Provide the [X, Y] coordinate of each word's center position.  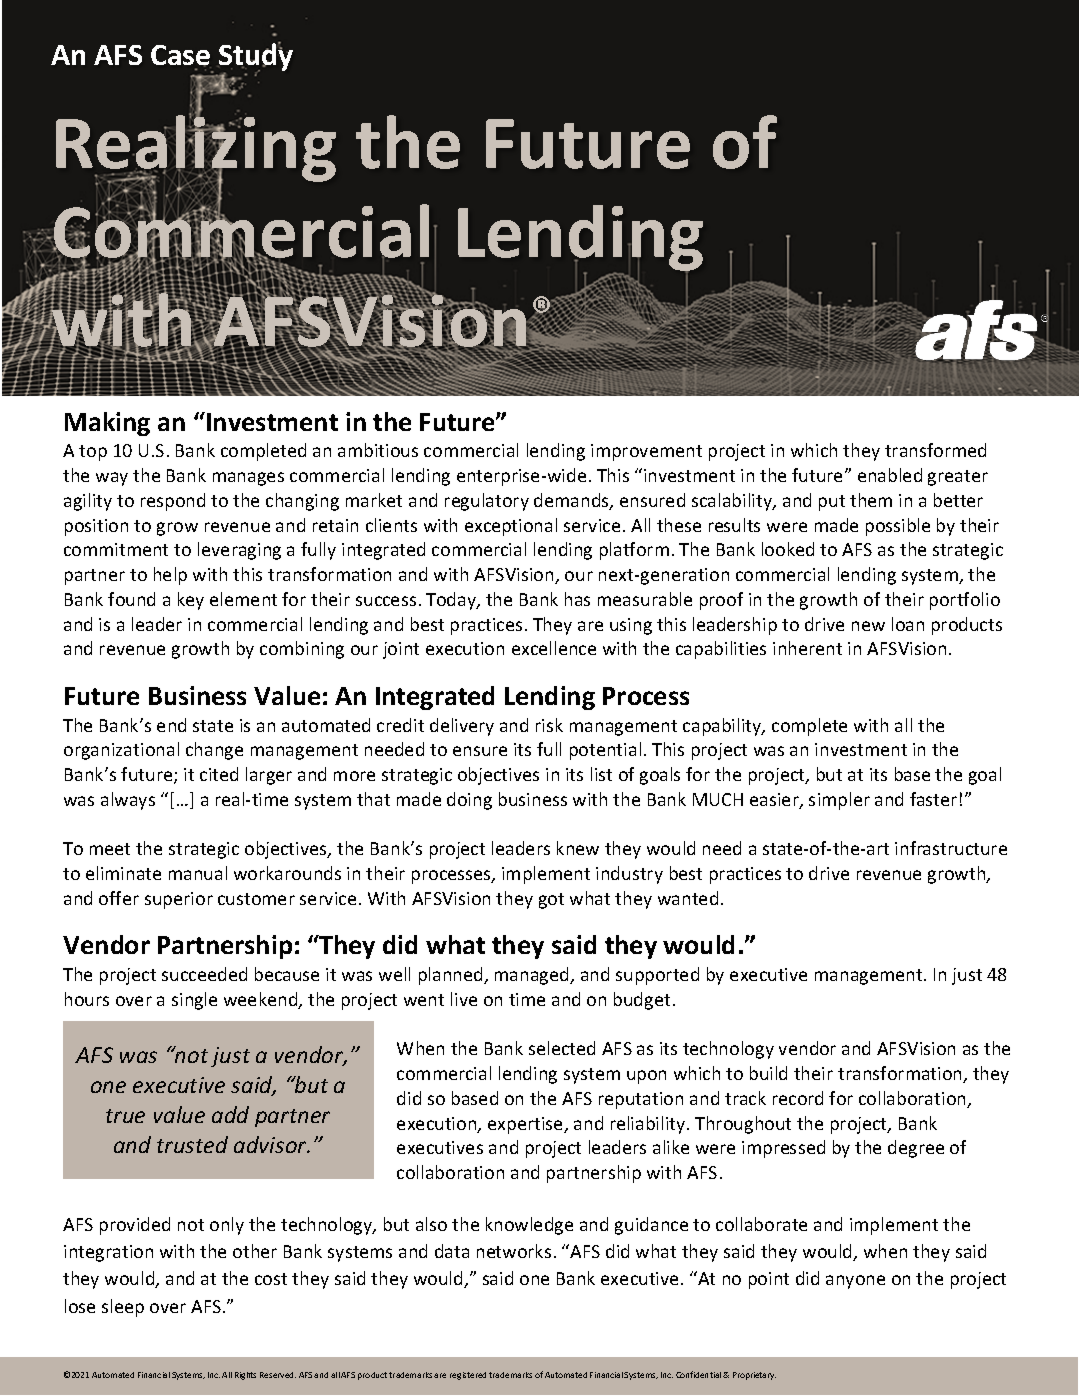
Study [255, 58]
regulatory [487, 502]
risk [549, 725]
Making [107, 424]
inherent [807, 648]
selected [562, 1048]
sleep [123, 1308]
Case [181, 57]
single [194, 1001]
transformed [935, 450]
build [768, 1073]
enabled [890, 475]
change [214, 751]
